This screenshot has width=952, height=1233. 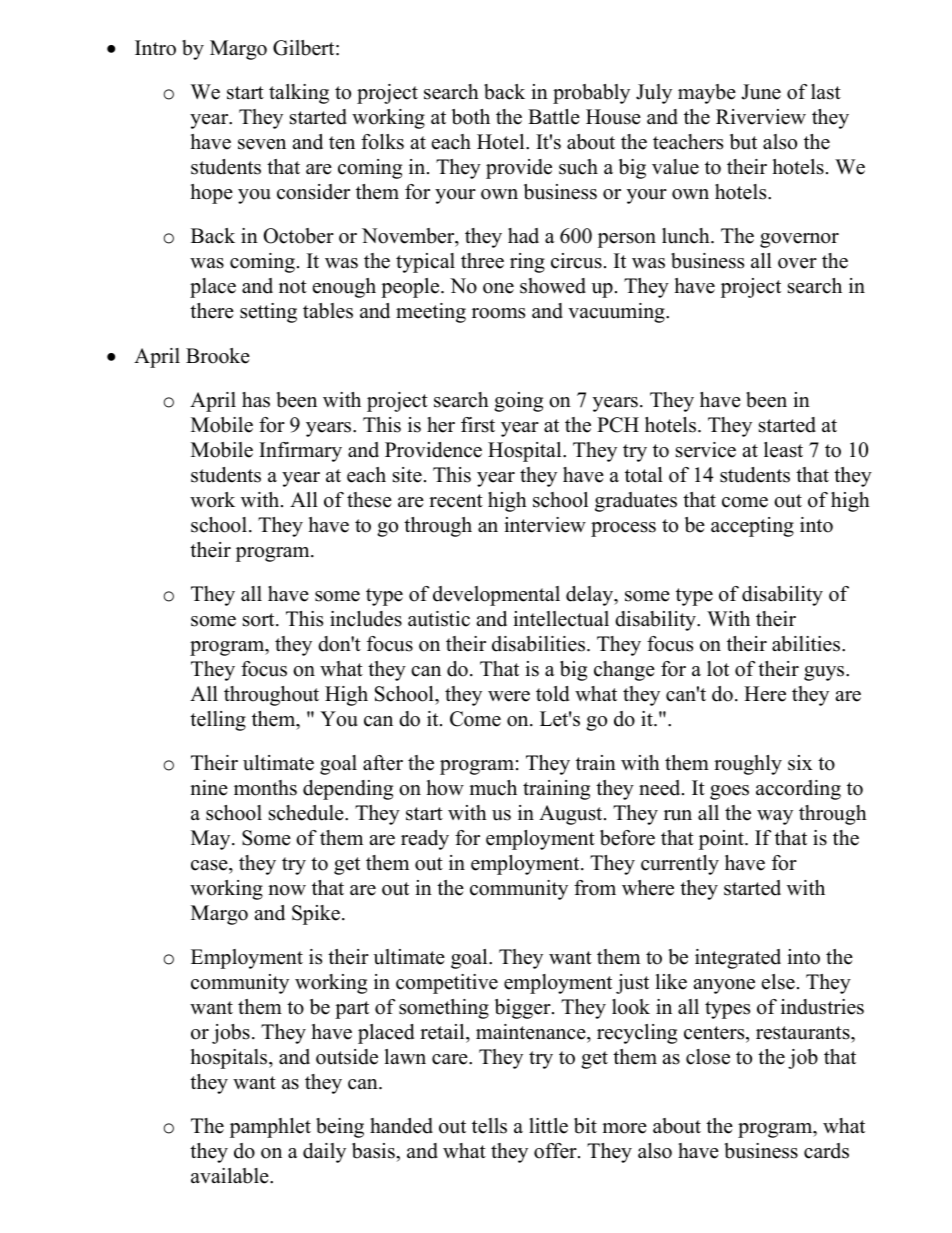 What do you see at coordinates (687, 236) in the screenshot?
I see `lunch` at bounding box center [687, 236].
